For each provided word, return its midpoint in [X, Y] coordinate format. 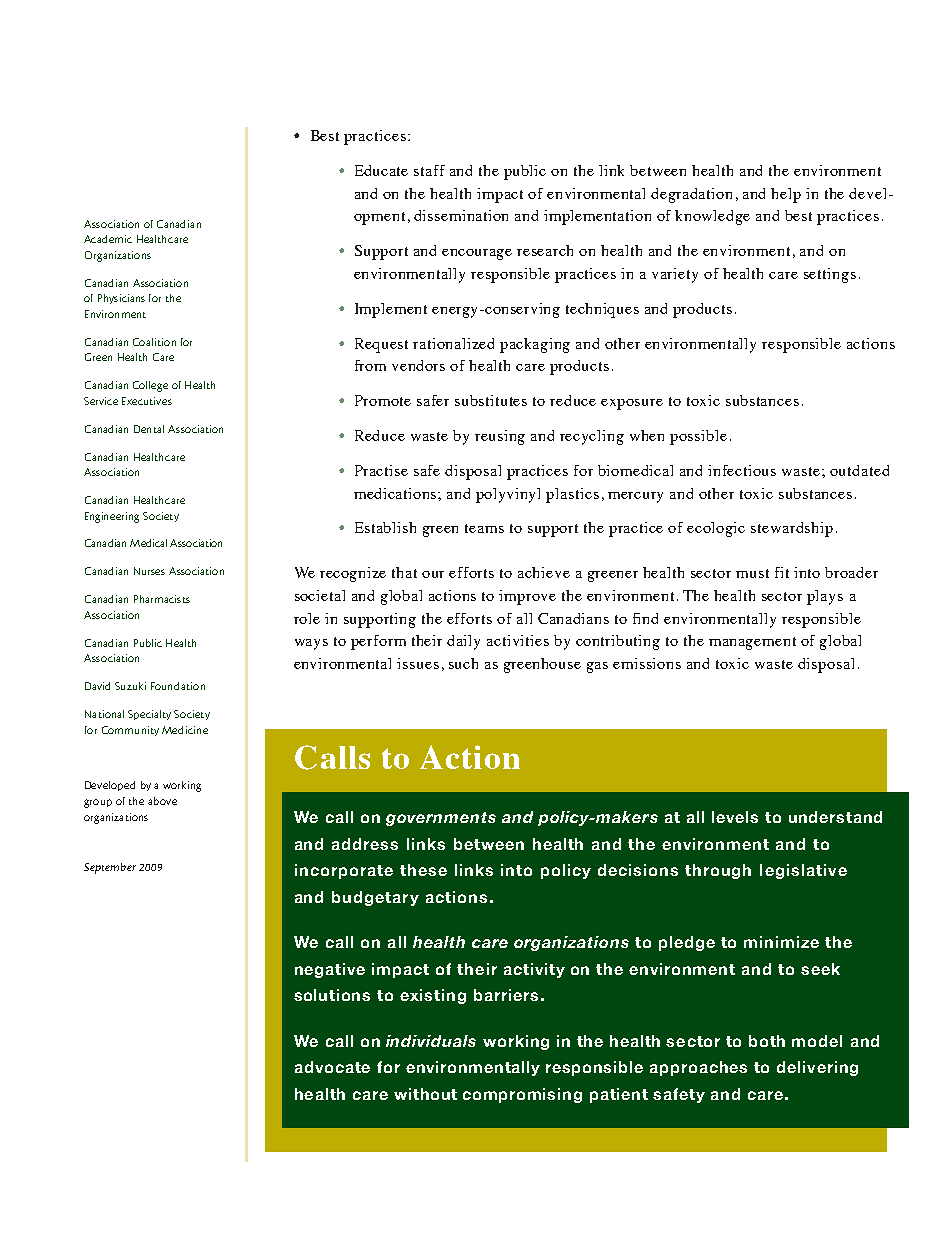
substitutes [491, 400]
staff [429, 170]
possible [698, 437]
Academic [108, 239]
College [150, 386]
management [752, 643]
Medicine [185, 730]
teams [484, 528]
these [423, 870]
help [786, 195]
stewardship [792, 529]
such [463, 663]
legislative [803, 871]
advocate [332, 1067]
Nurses [149, 571]
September [110, 868]
